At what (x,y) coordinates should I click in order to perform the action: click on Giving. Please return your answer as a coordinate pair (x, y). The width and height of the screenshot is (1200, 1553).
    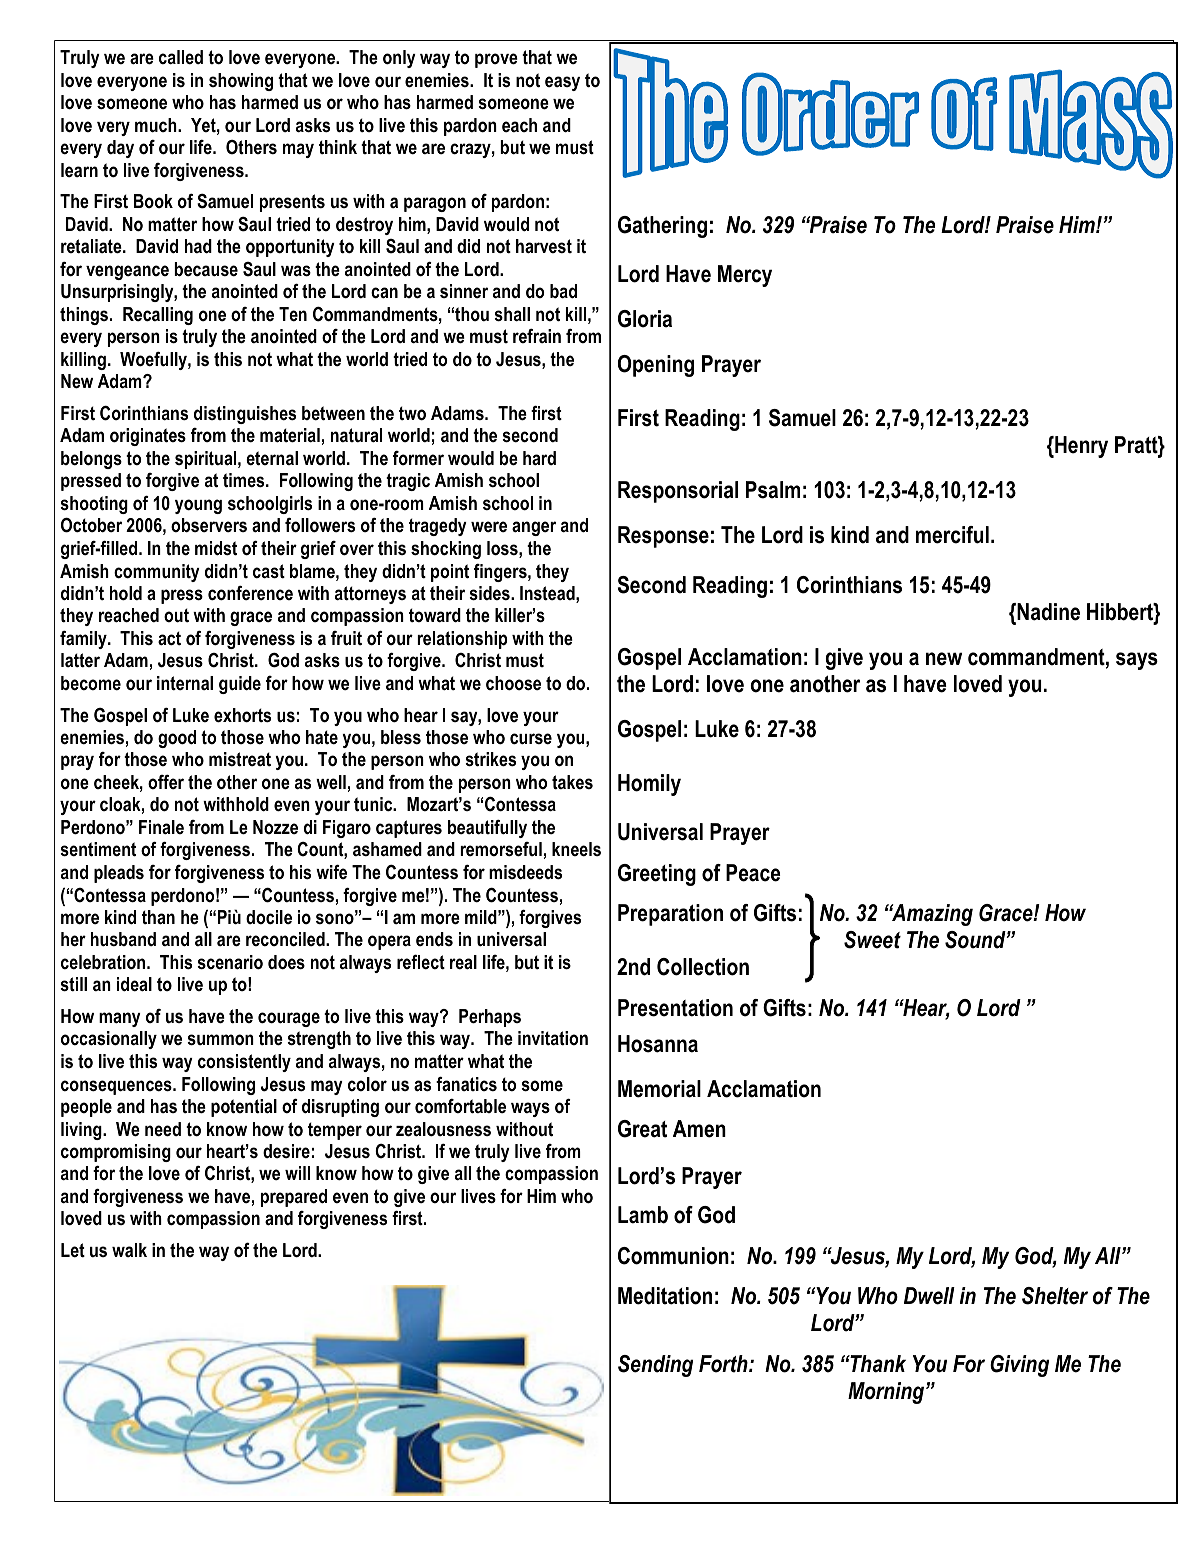
    Looking at the image, I should click on (1019, 1366).
